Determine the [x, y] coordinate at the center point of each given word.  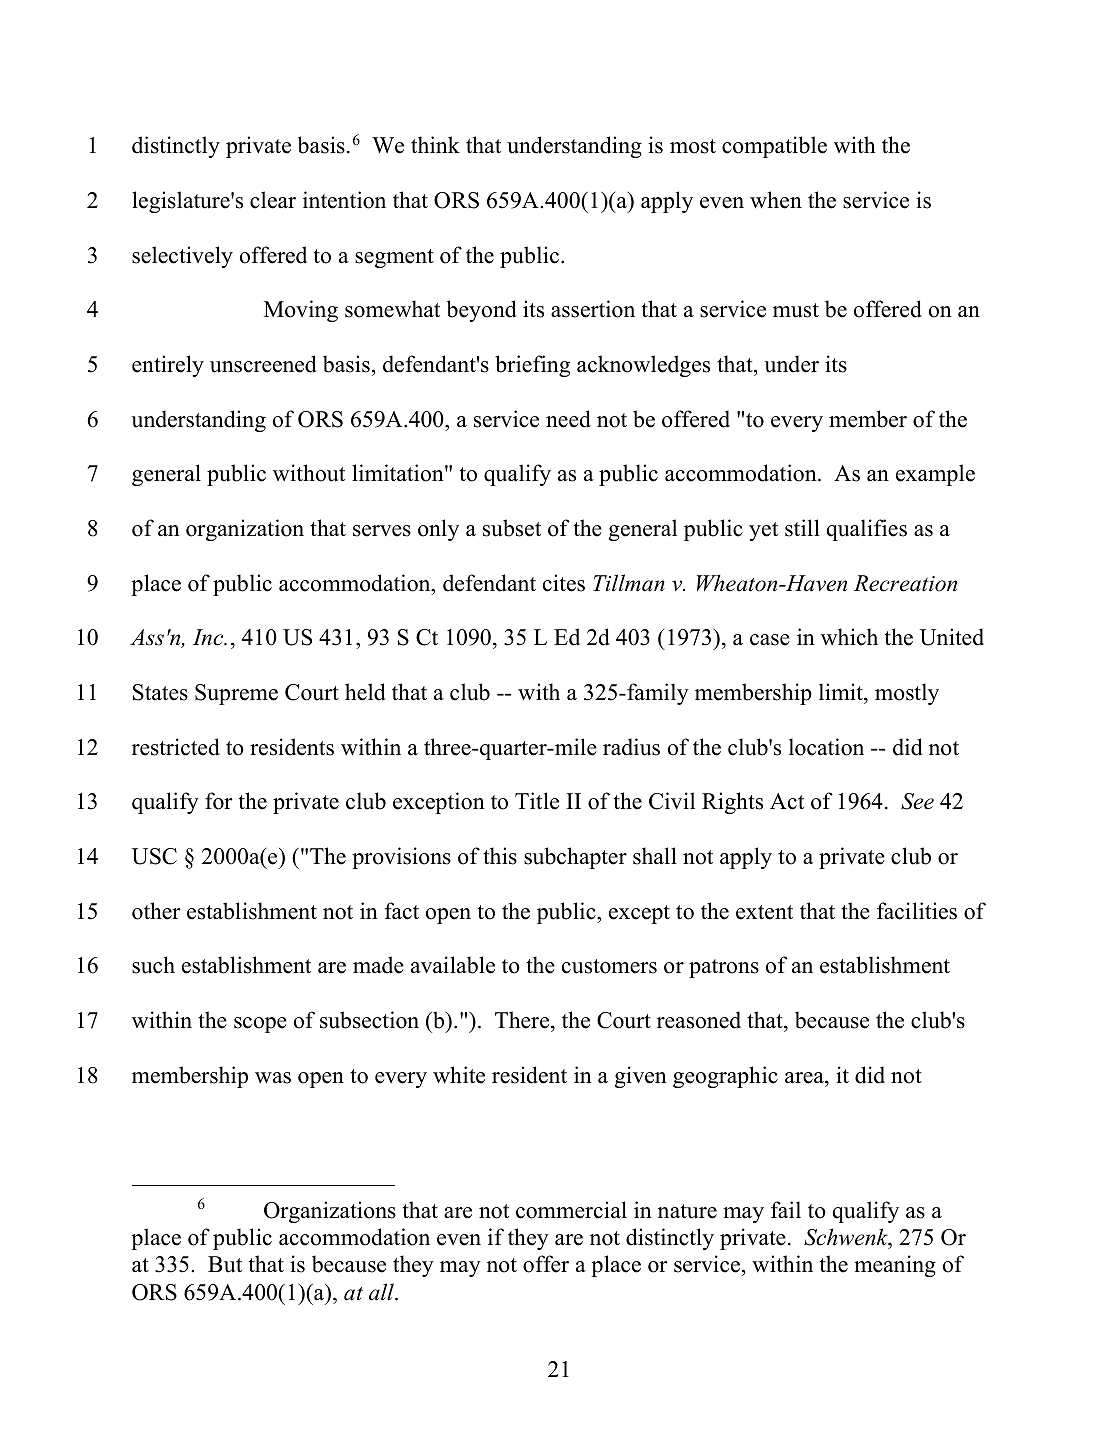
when [776, 200]
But [225, 1264]
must [796, 310]
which [849, 637]
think [435, 144]
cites [564, 583]
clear [273, 200]
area [805, 1078]
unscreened [263, 364]
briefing [532, 366]
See [917, 801]
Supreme [236, 694]
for [219, 801]
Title [537, 801]
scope [260, 1025]
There [523, 1020]
